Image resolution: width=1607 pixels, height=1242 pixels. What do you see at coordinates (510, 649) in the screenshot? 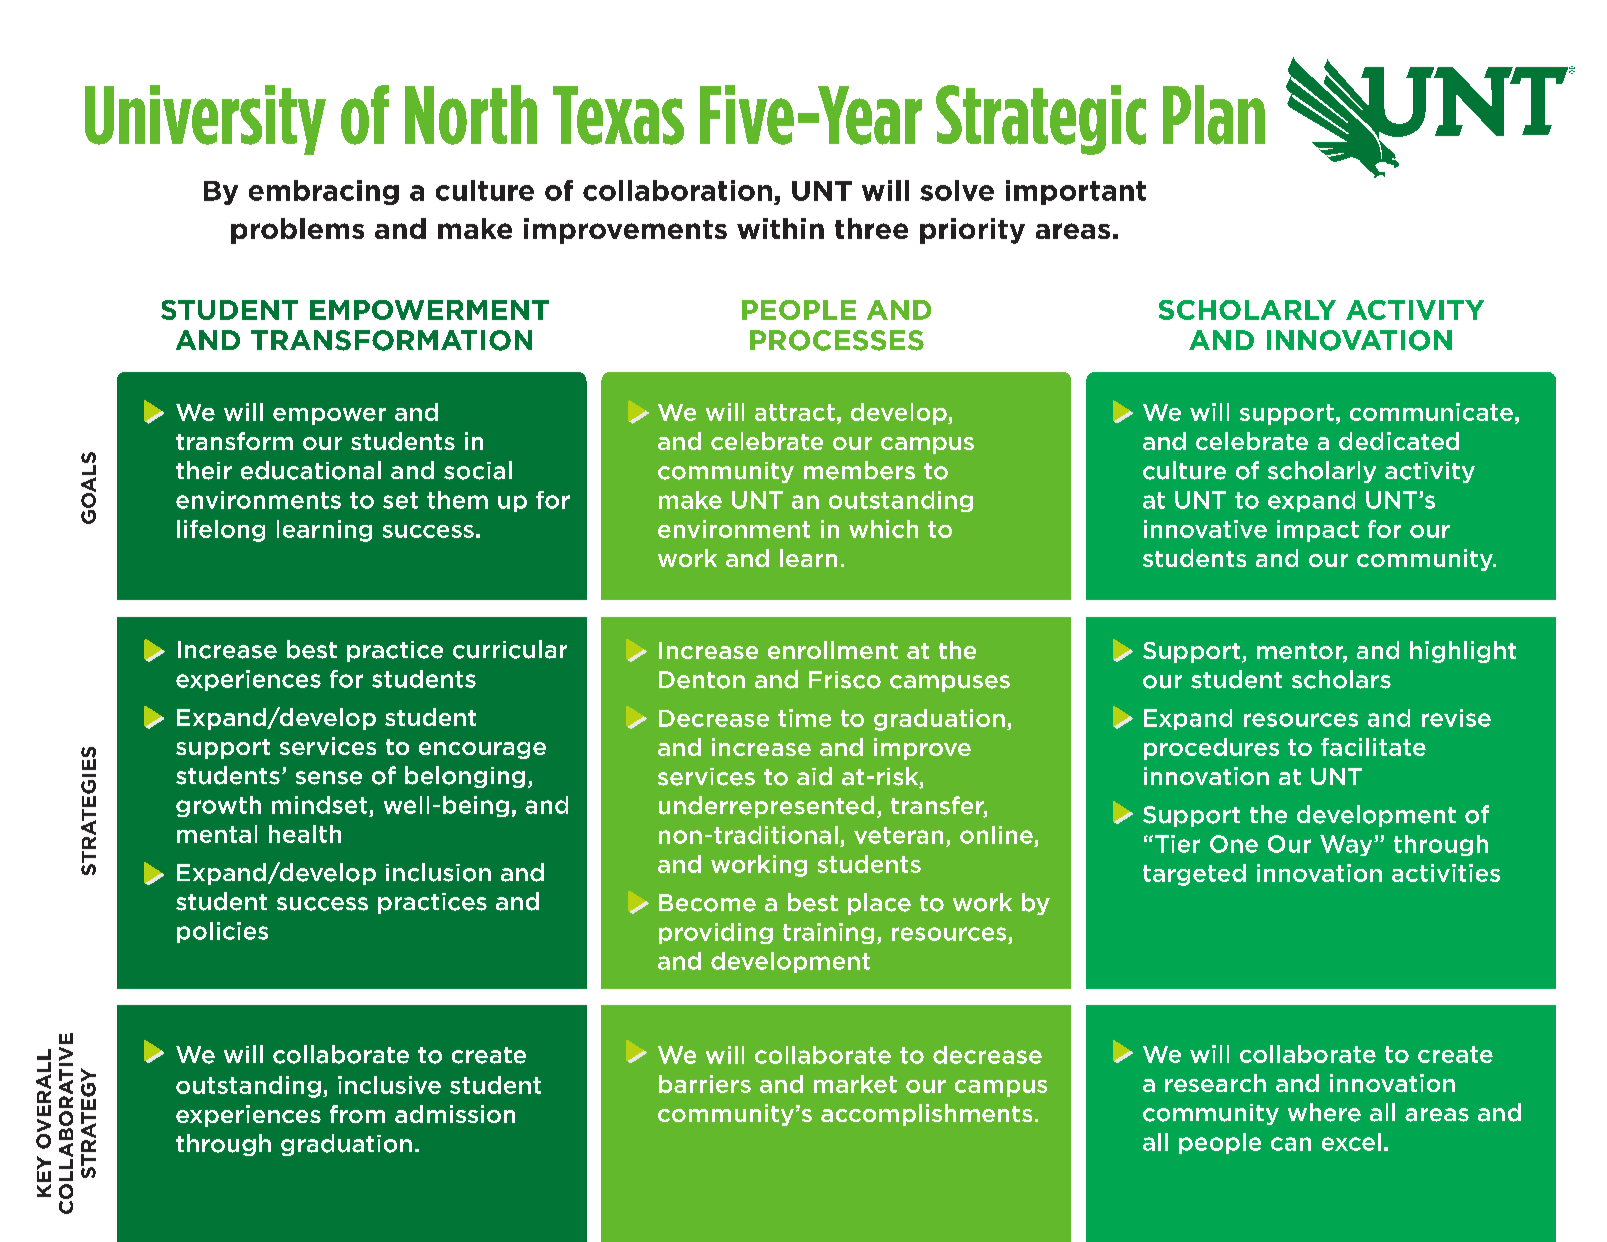
I see `curricular` at bounding box center [510, 649].
